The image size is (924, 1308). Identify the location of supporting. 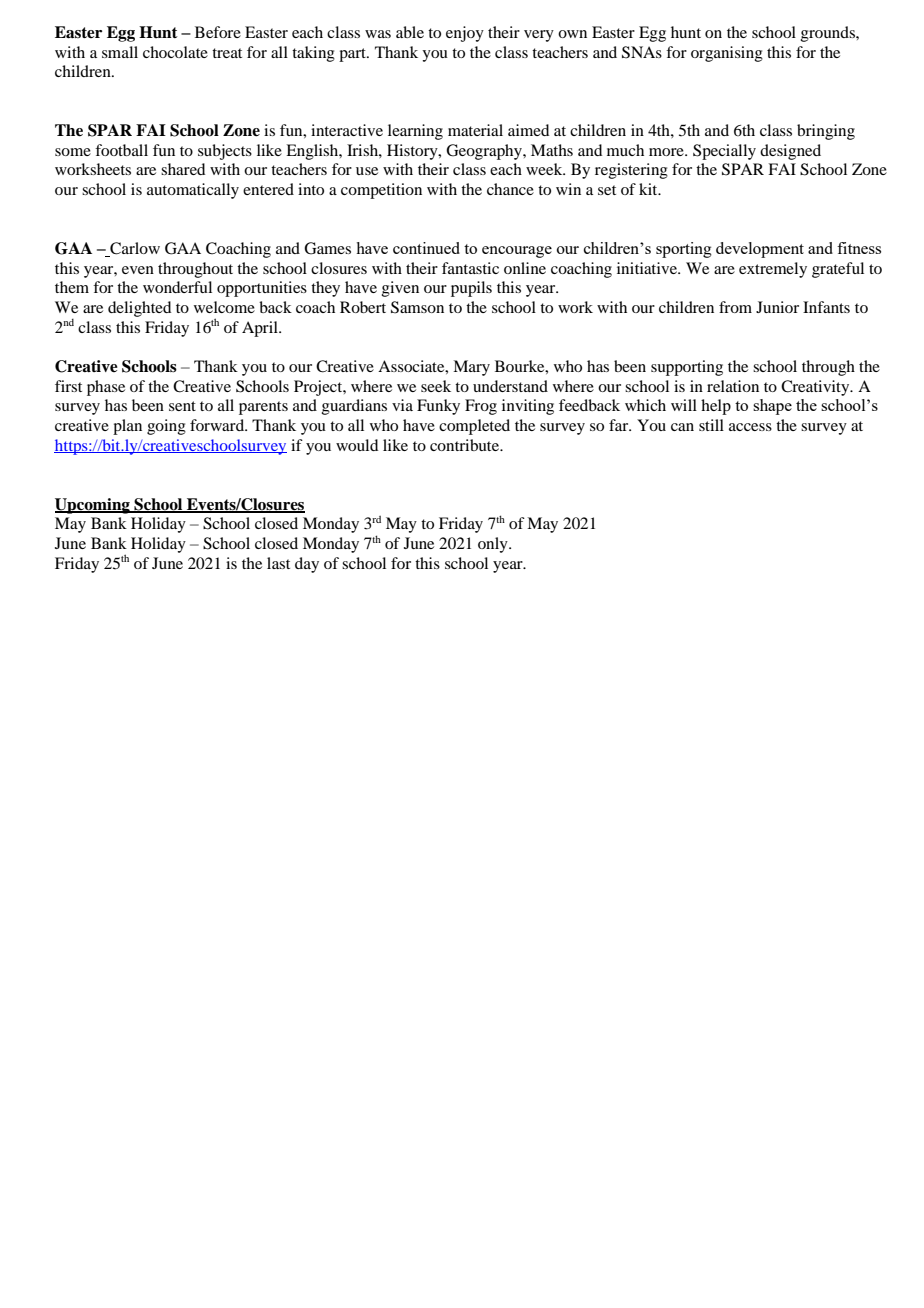
(687, 368).
